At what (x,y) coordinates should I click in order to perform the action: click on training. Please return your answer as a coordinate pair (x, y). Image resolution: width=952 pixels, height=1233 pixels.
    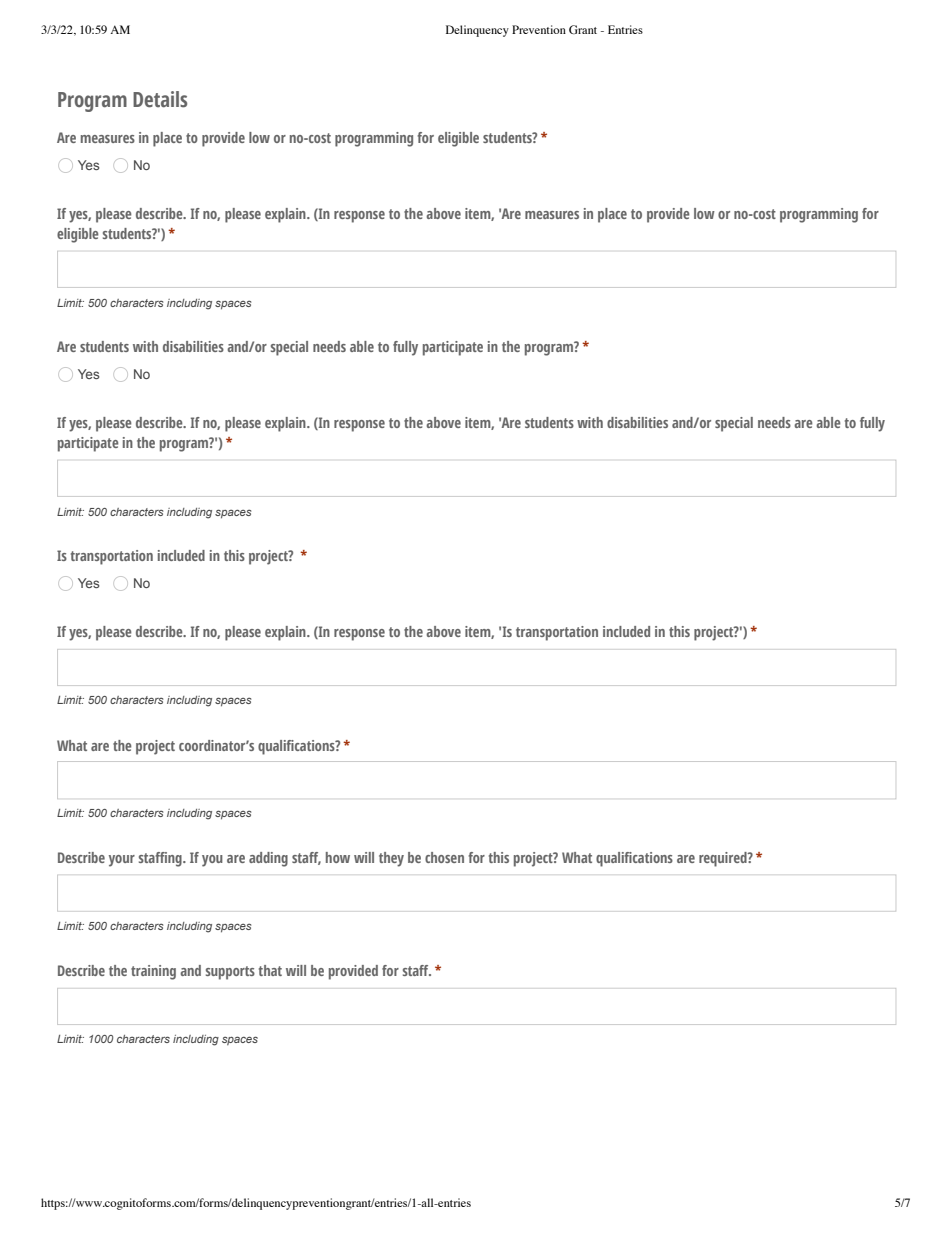
    Looking at the image, I should click on (153, 972).
